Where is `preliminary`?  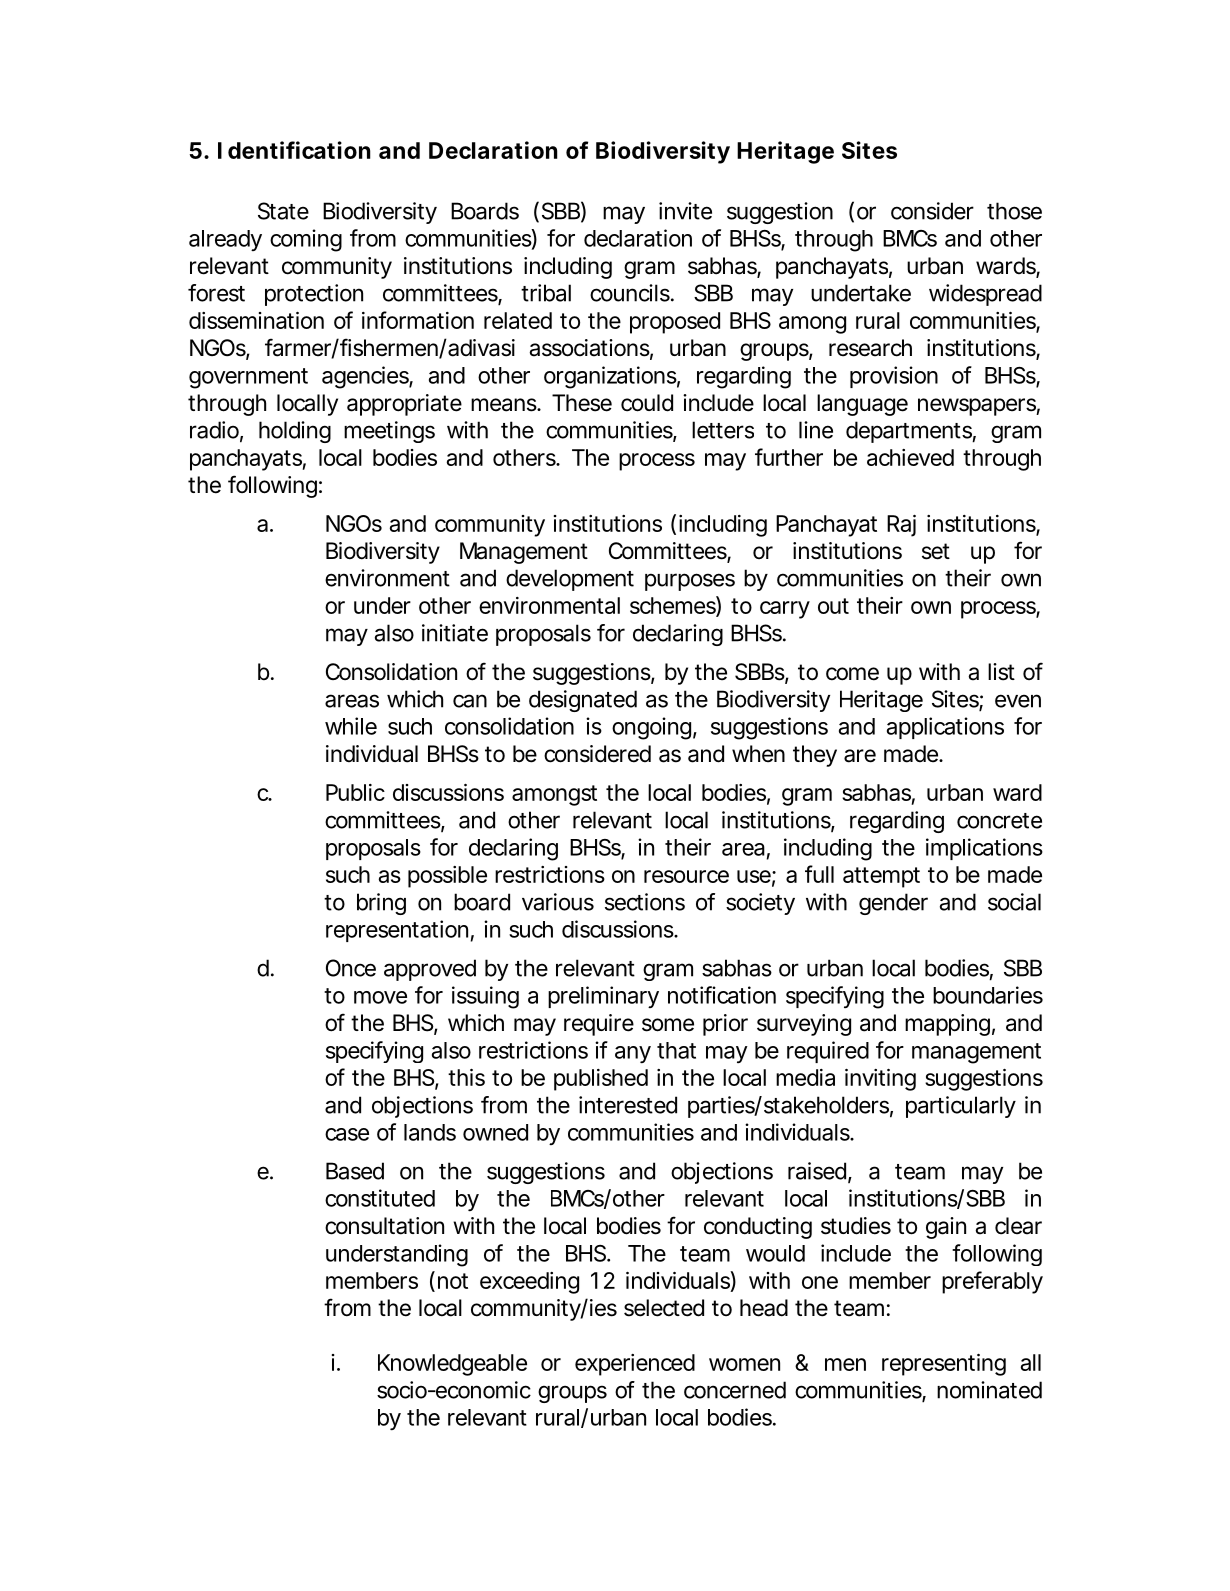
preliminary is located at coordinates (603, 997).
